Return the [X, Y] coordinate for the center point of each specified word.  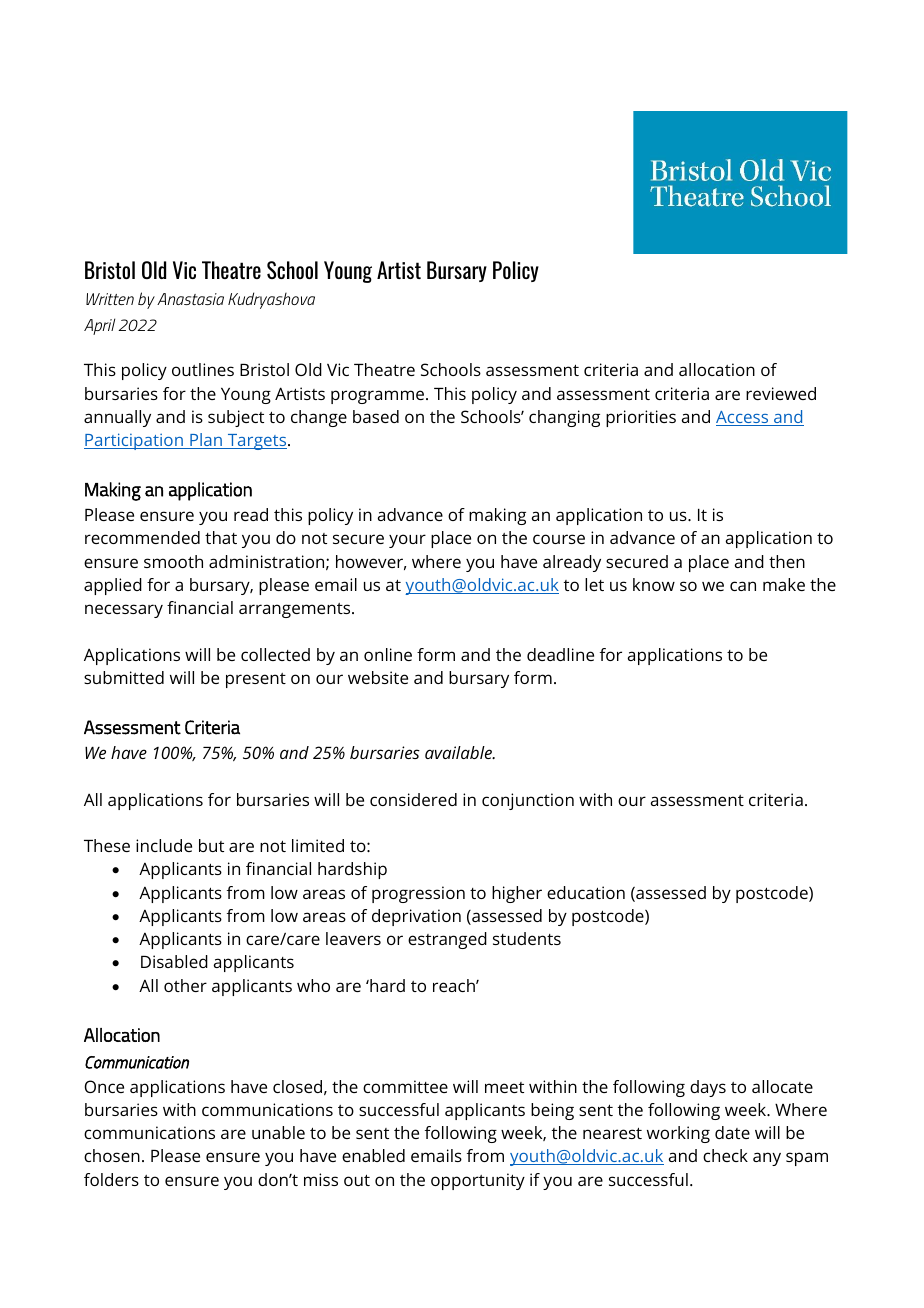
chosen [112, 1155]
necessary [124, 611]
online [388, 654]
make [784, 584]
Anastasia [190, 299]
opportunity [478, 1181]
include [164, 845]
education [586, 892]
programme [379, 397]
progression [418, 894]
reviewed [781, 393]
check [725, 1155]
